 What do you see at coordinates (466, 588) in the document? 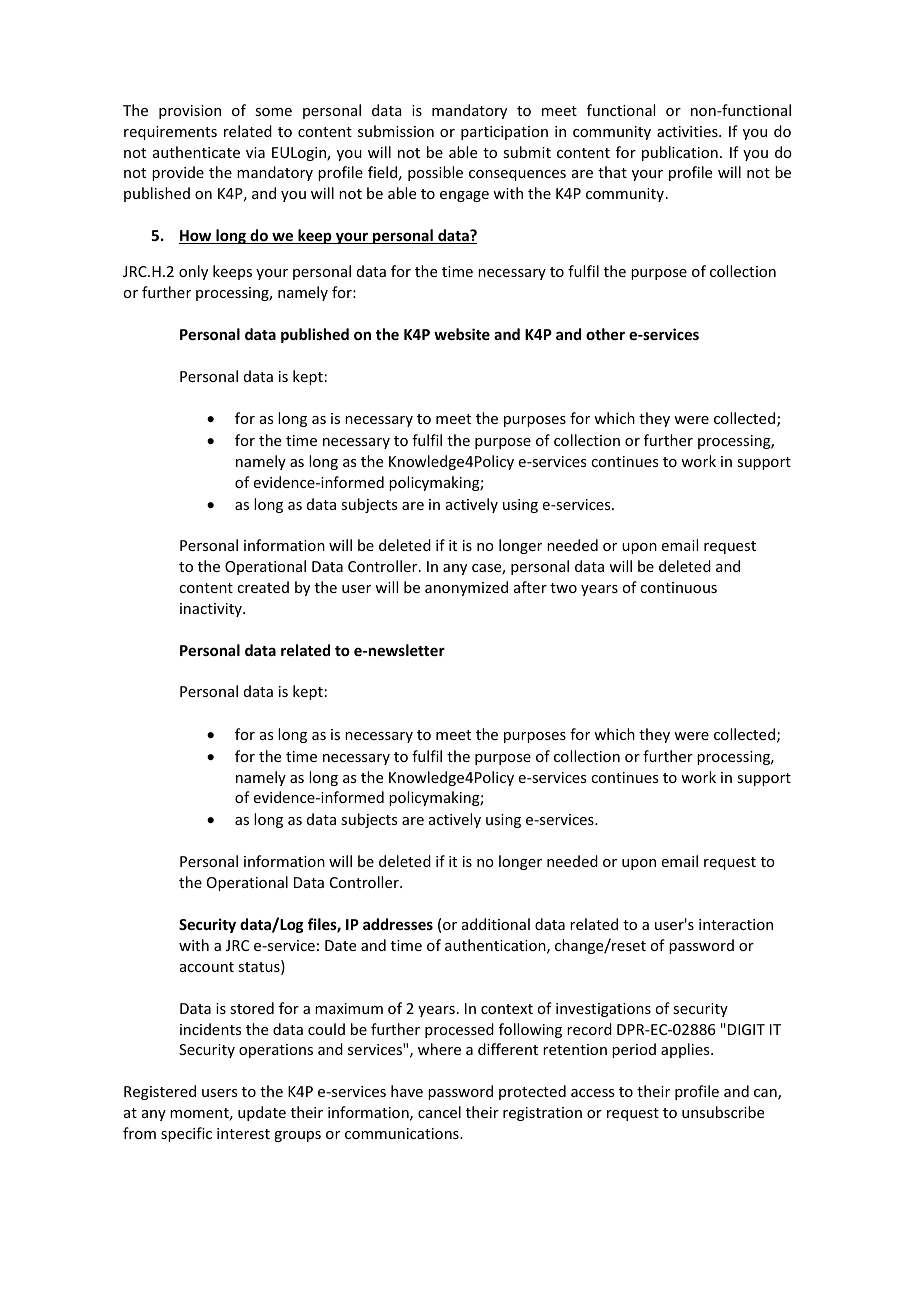
I see `anonymized` at bounding box center [466, 588].
